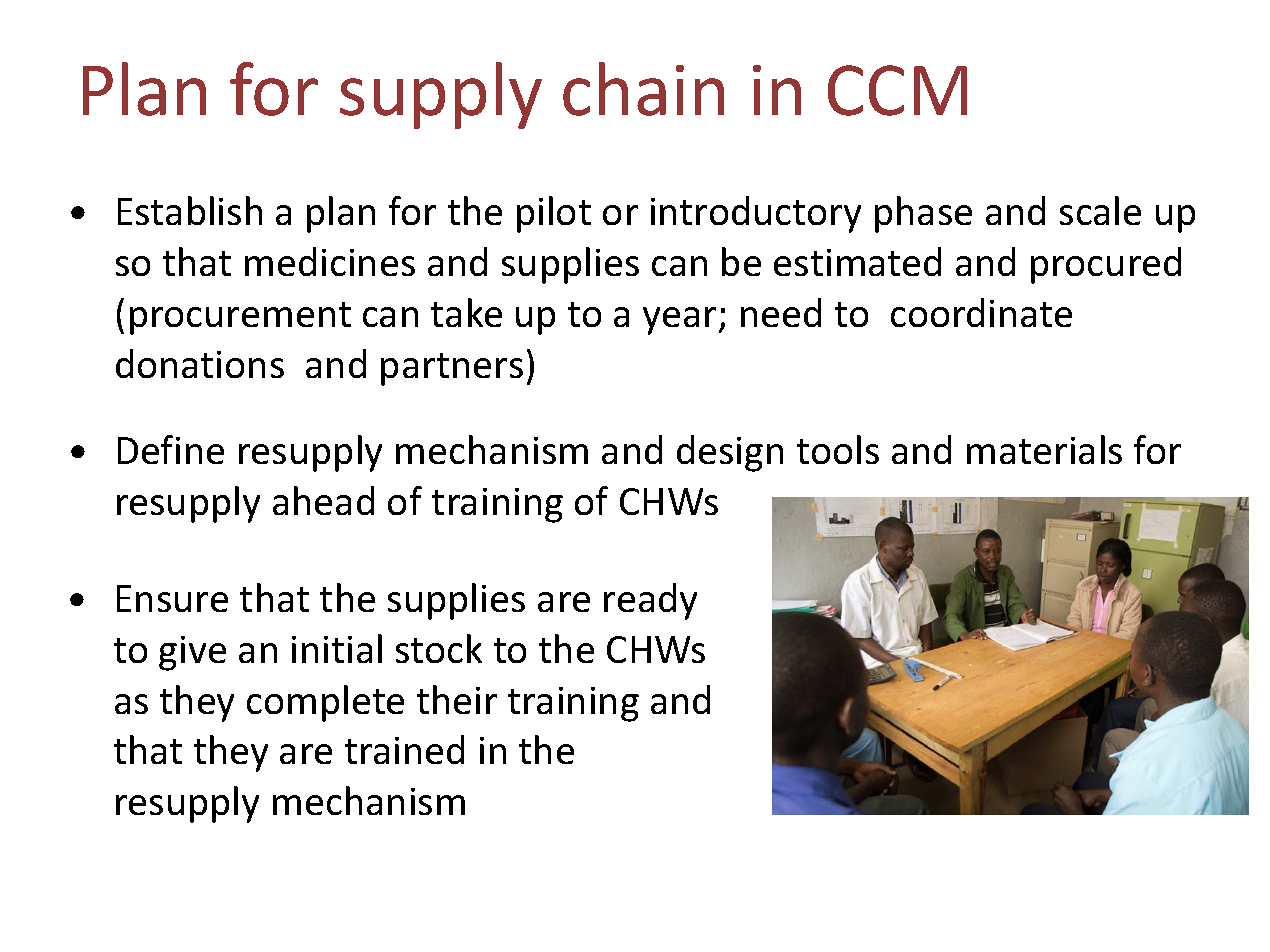 This screenshot has height=952, width=1270. Describe the element at coordinates (190, 210) in the screenshot. I see `Establish` at that location.
